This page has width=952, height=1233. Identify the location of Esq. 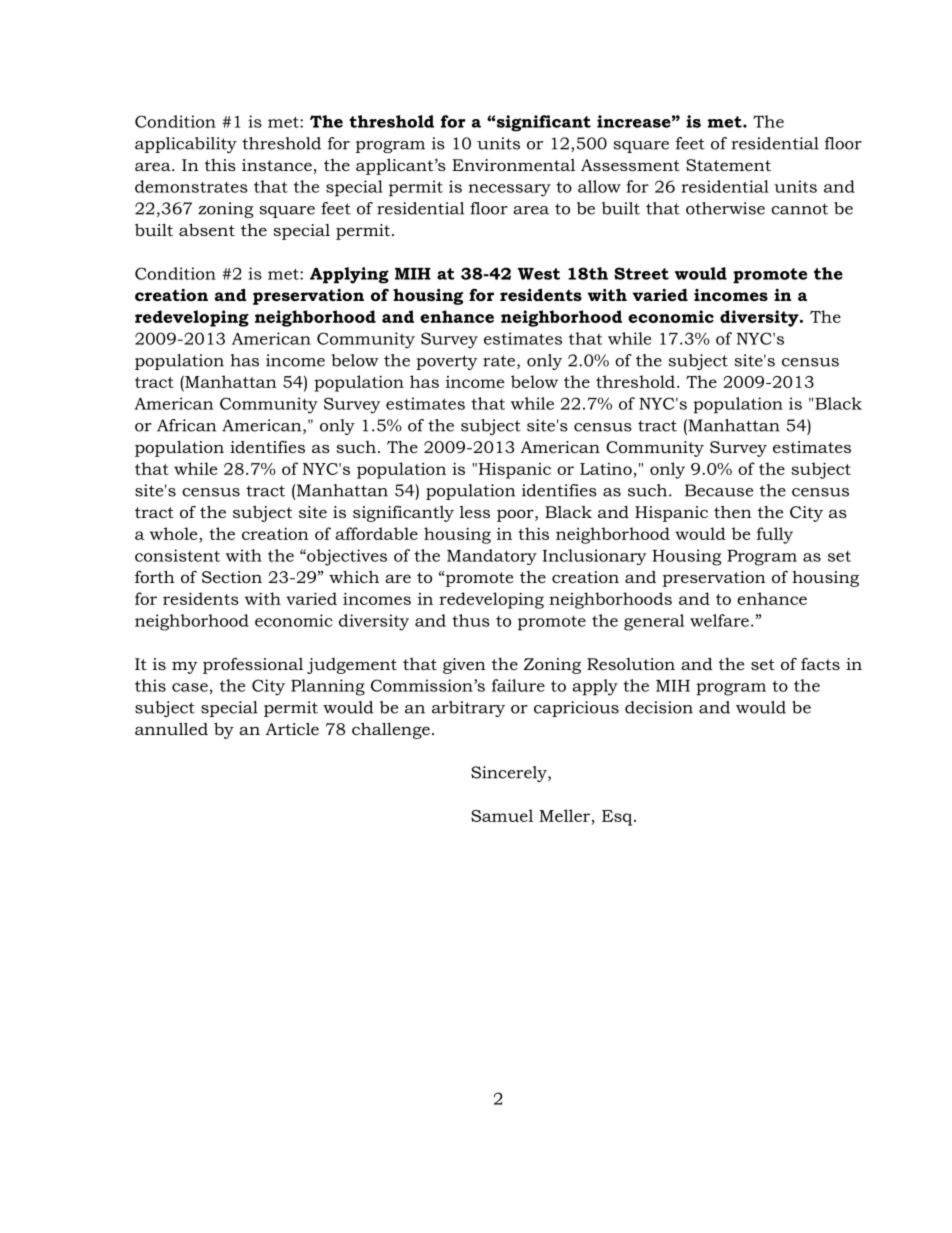
(618, 818).
